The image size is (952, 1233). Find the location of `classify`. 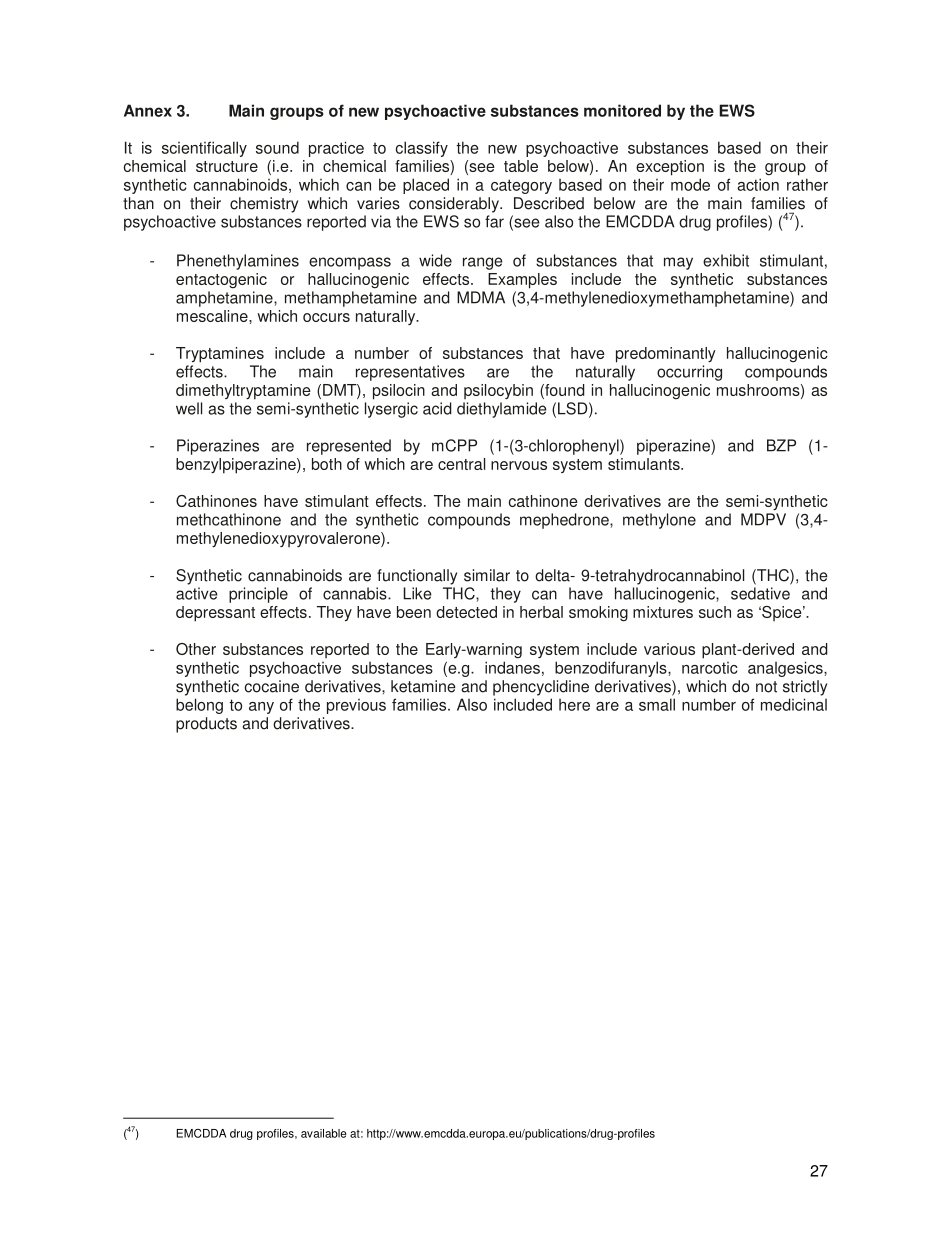

classify is located at coordinates (421, 149).
